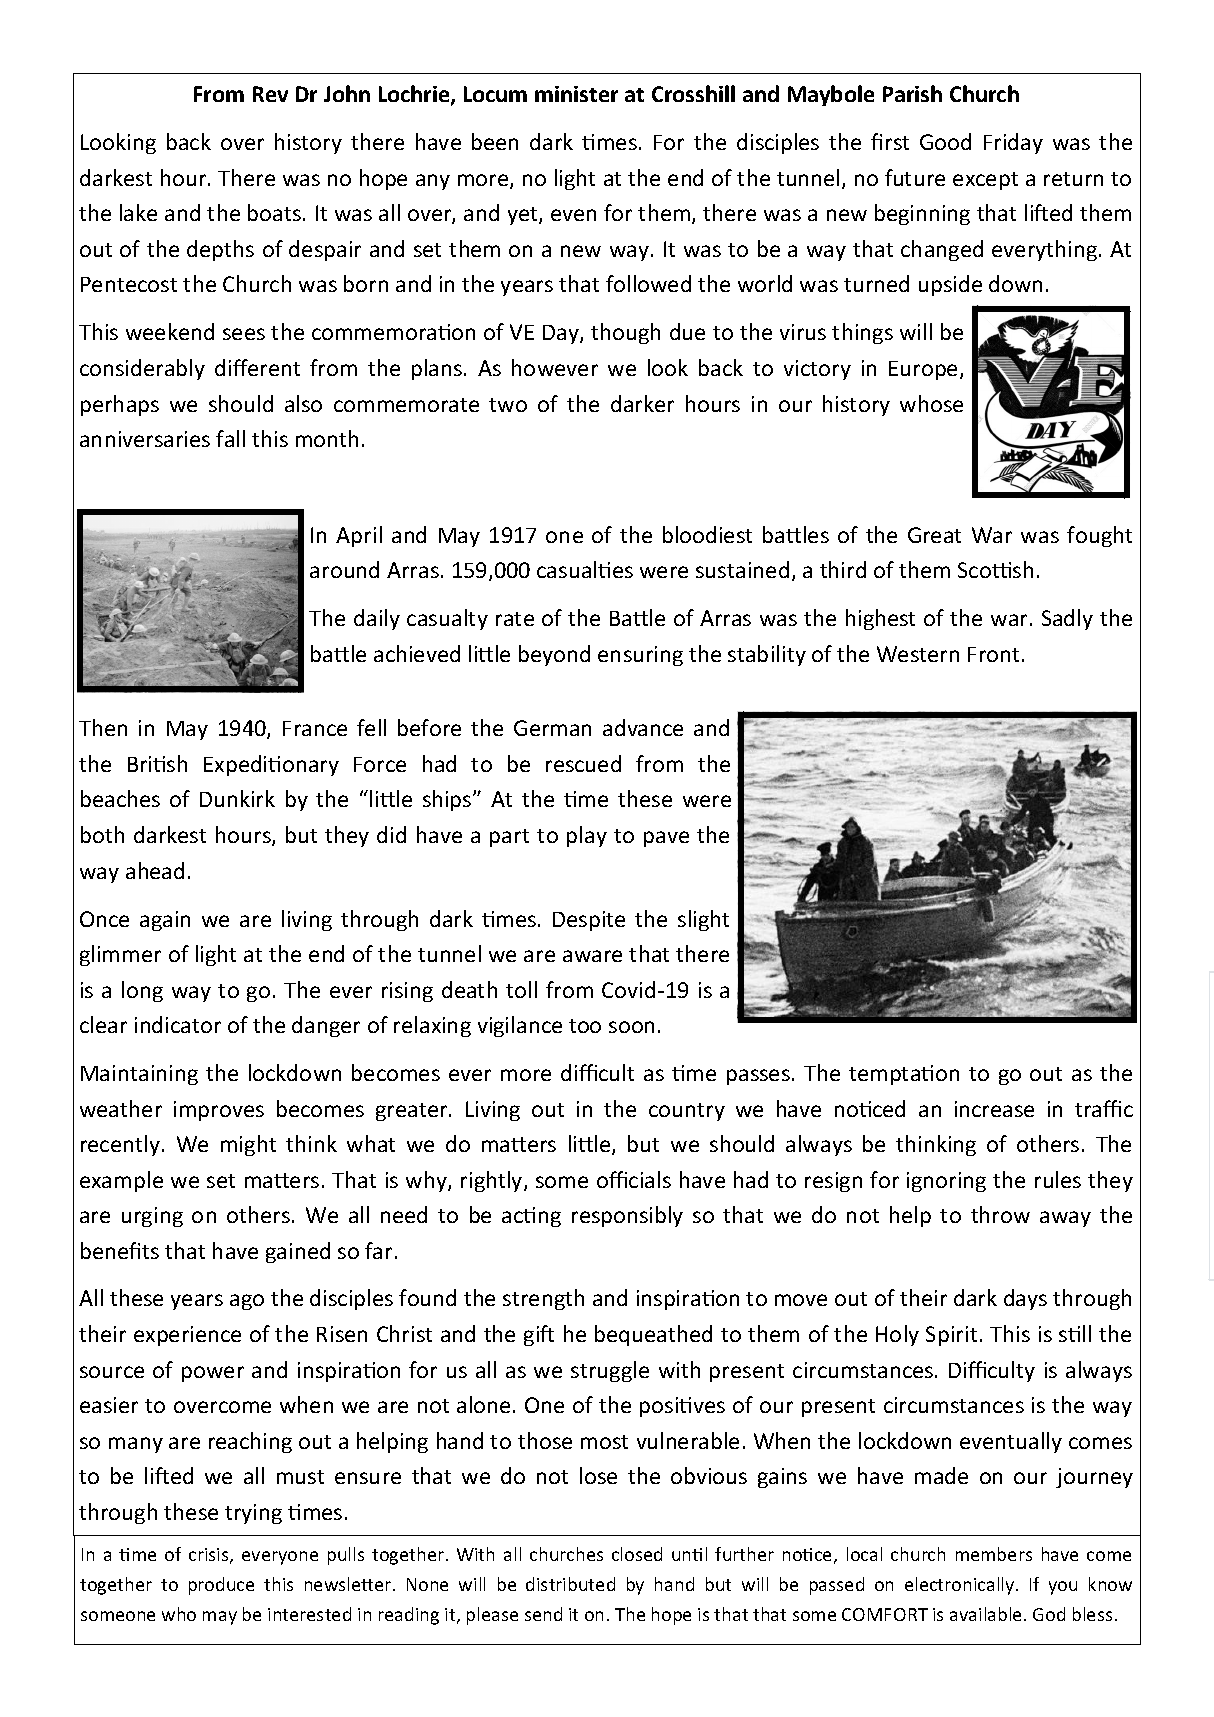  Describe the element at coordinates (152, 1217) in the screenshot. I see `urging` at that location.
